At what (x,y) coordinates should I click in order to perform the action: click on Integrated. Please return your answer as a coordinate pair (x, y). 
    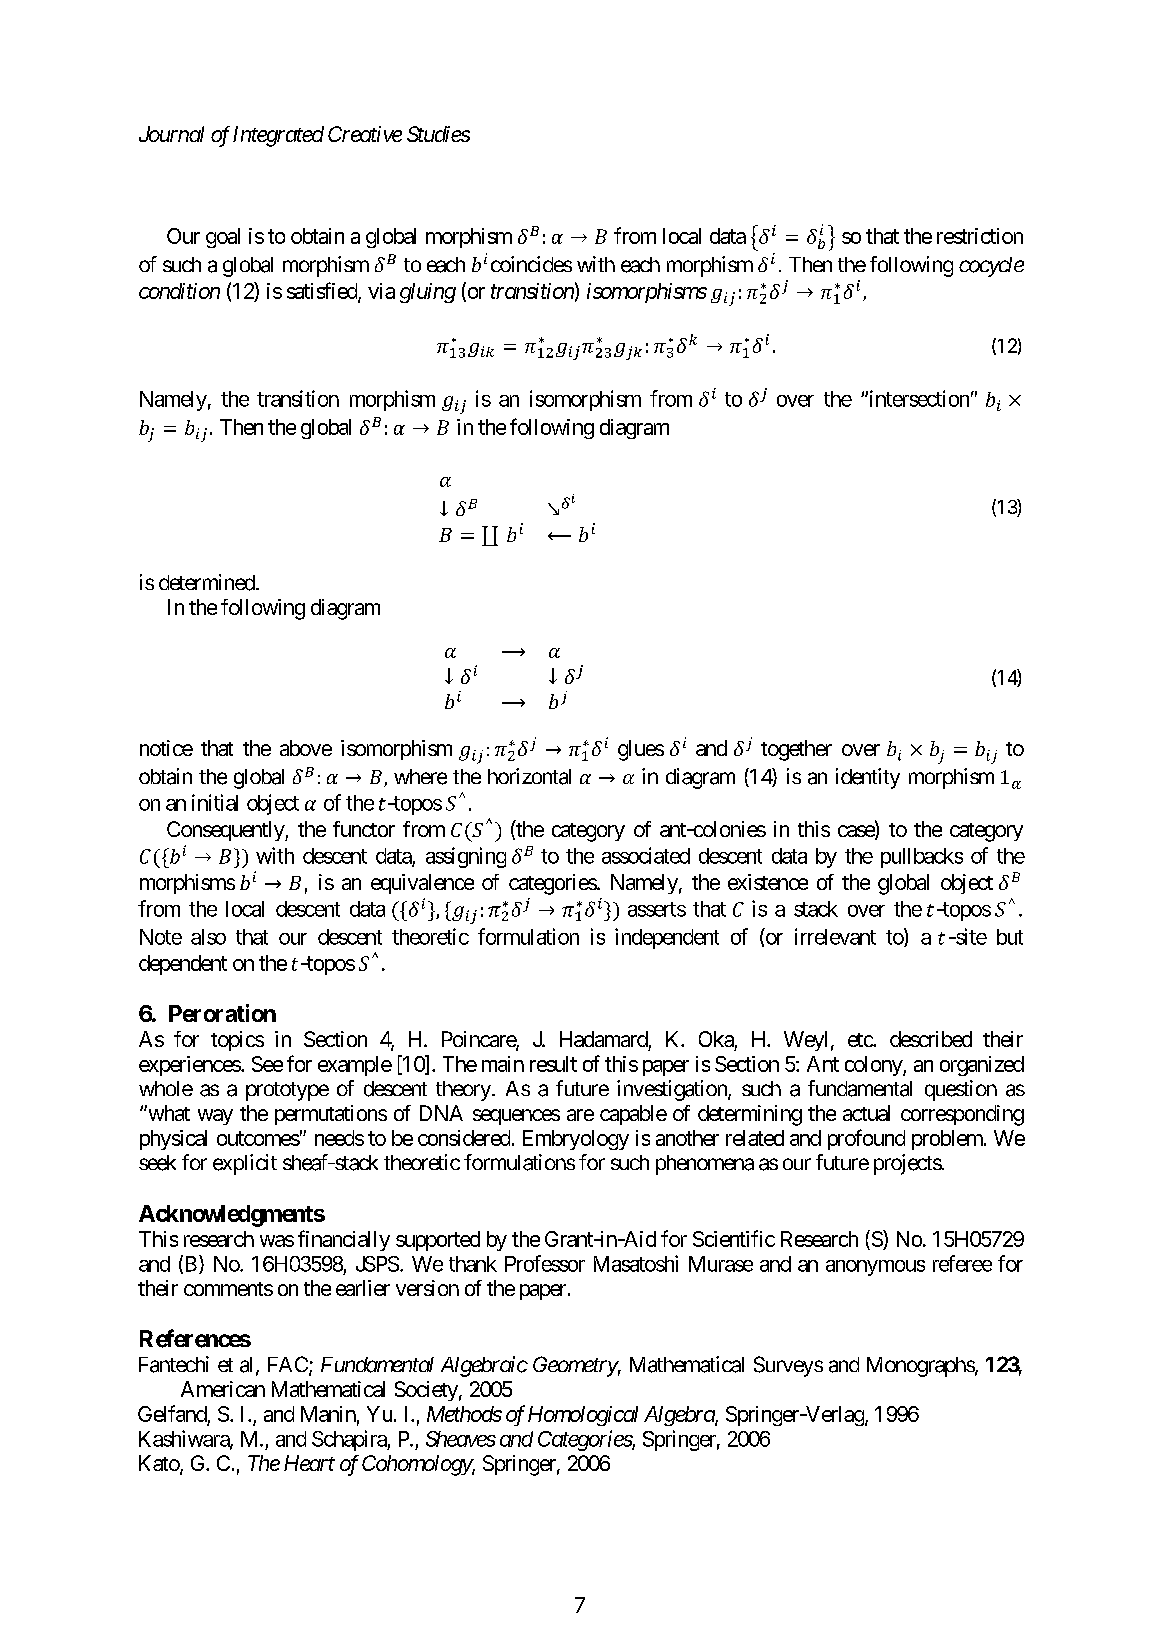
    Looking at the image, I should click on (278, 136).
